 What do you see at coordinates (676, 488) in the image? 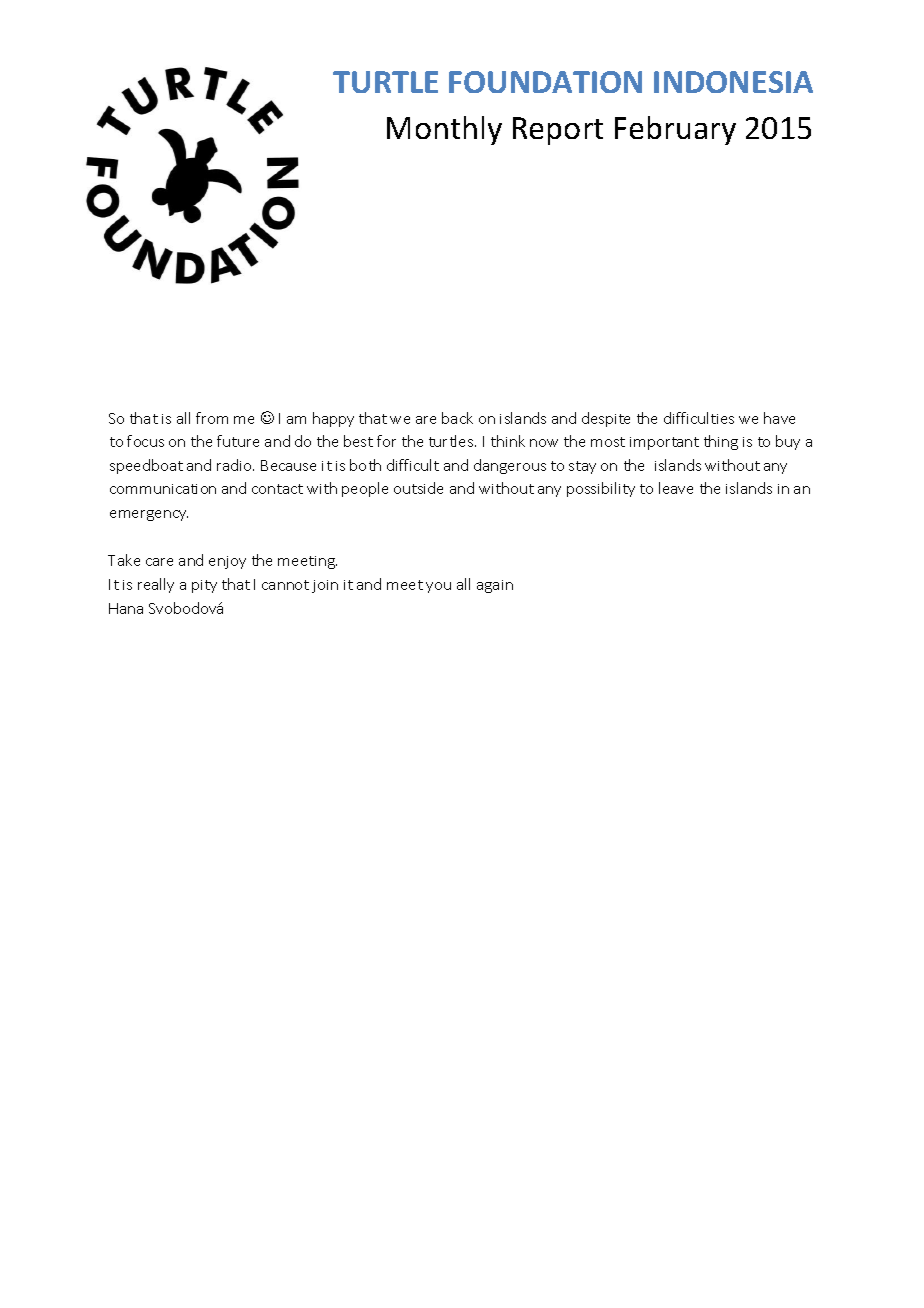
I see `leave` at bounding box center [676, 488].
